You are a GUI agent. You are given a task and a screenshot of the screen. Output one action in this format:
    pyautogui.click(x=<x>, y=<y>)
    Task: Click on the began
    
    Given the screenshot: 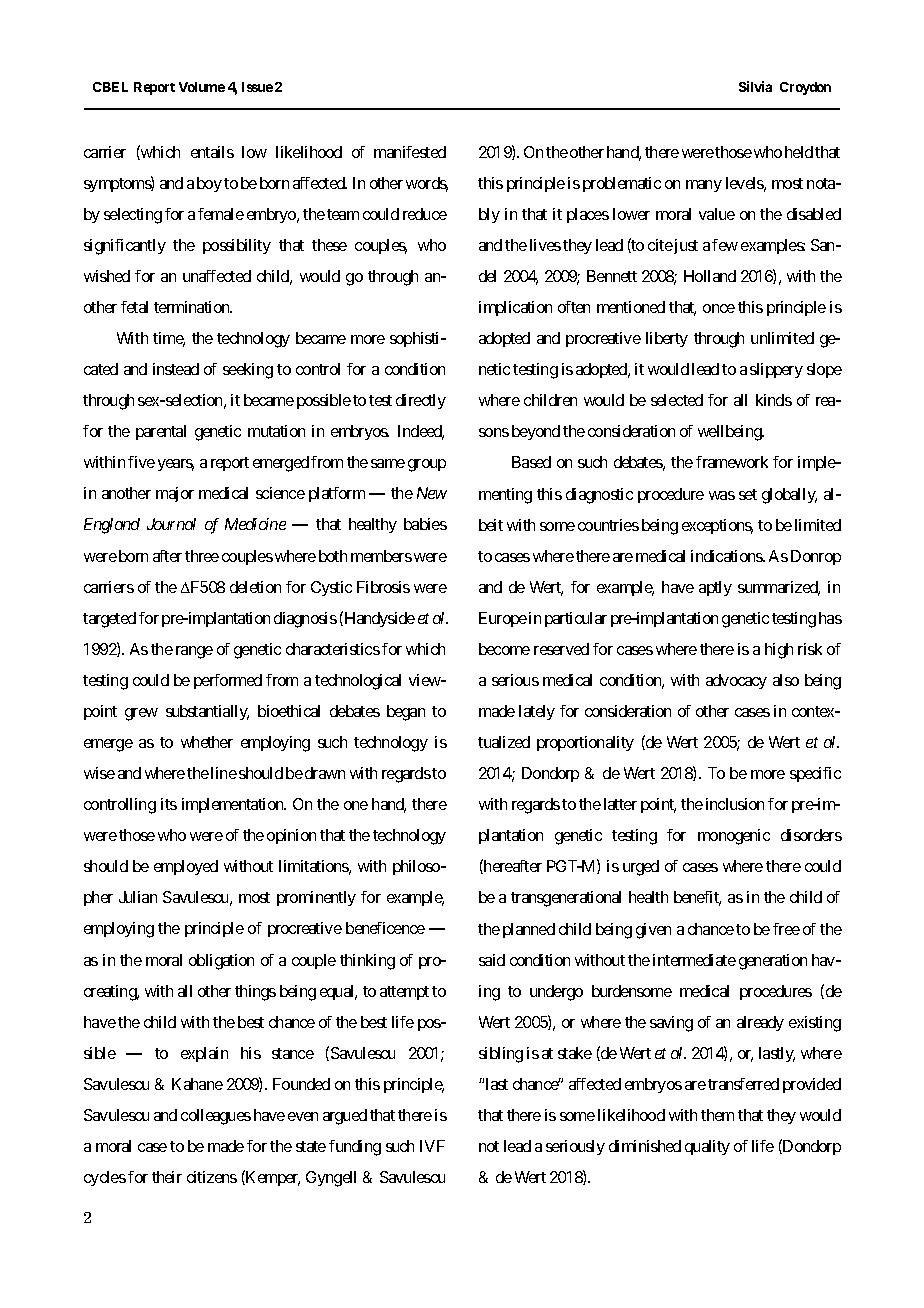 What is the action you would take?
    pyautogui.click(x=406, y=713)
